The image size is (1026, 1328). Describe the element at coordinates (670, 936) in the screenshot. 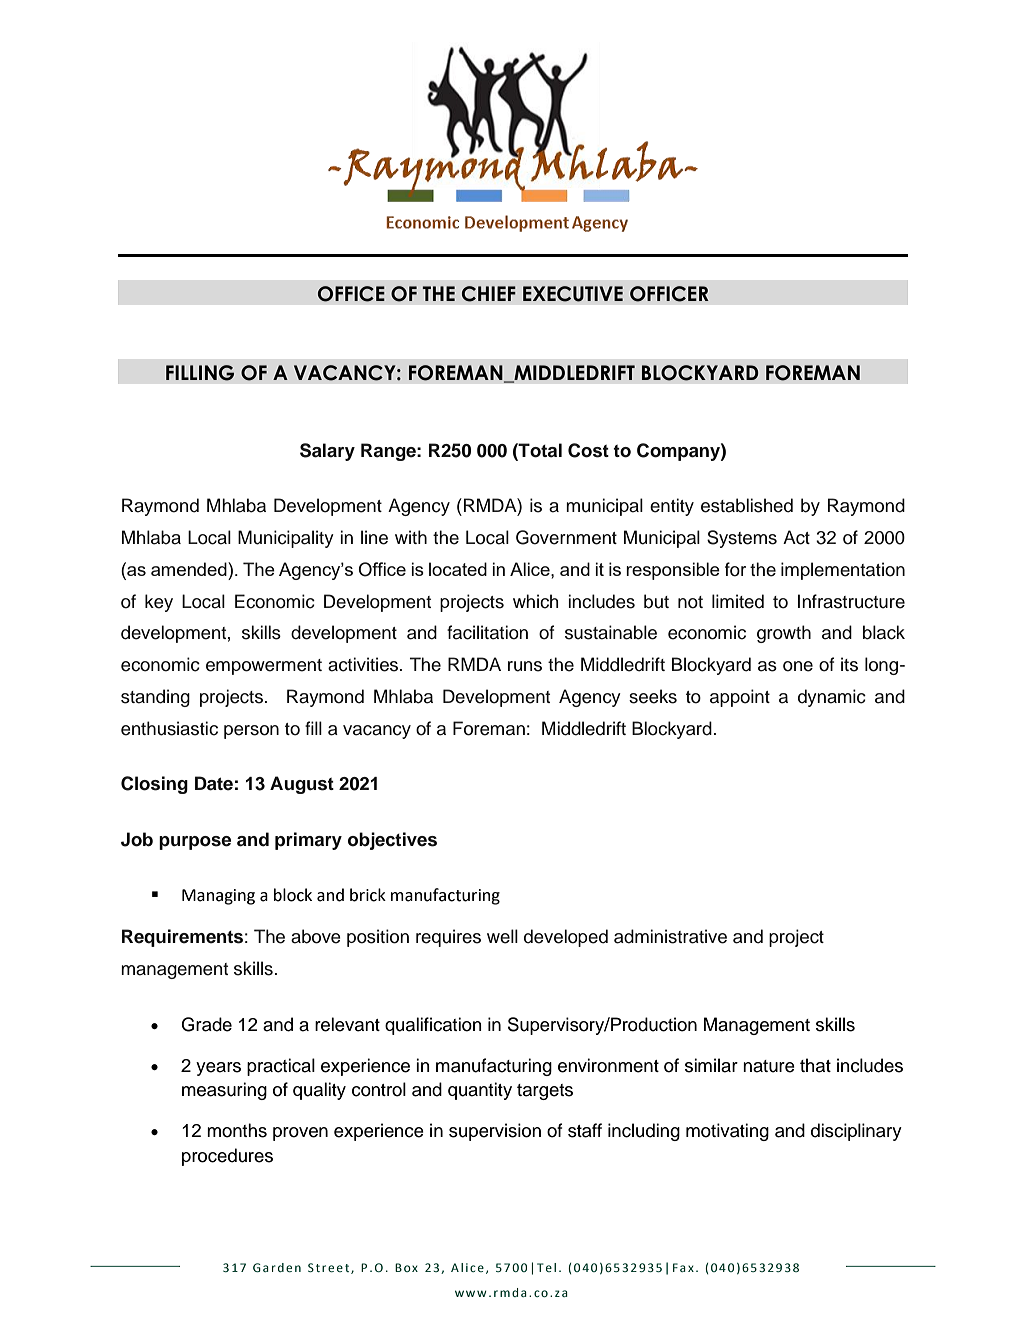

I see `administrative` at that location.
